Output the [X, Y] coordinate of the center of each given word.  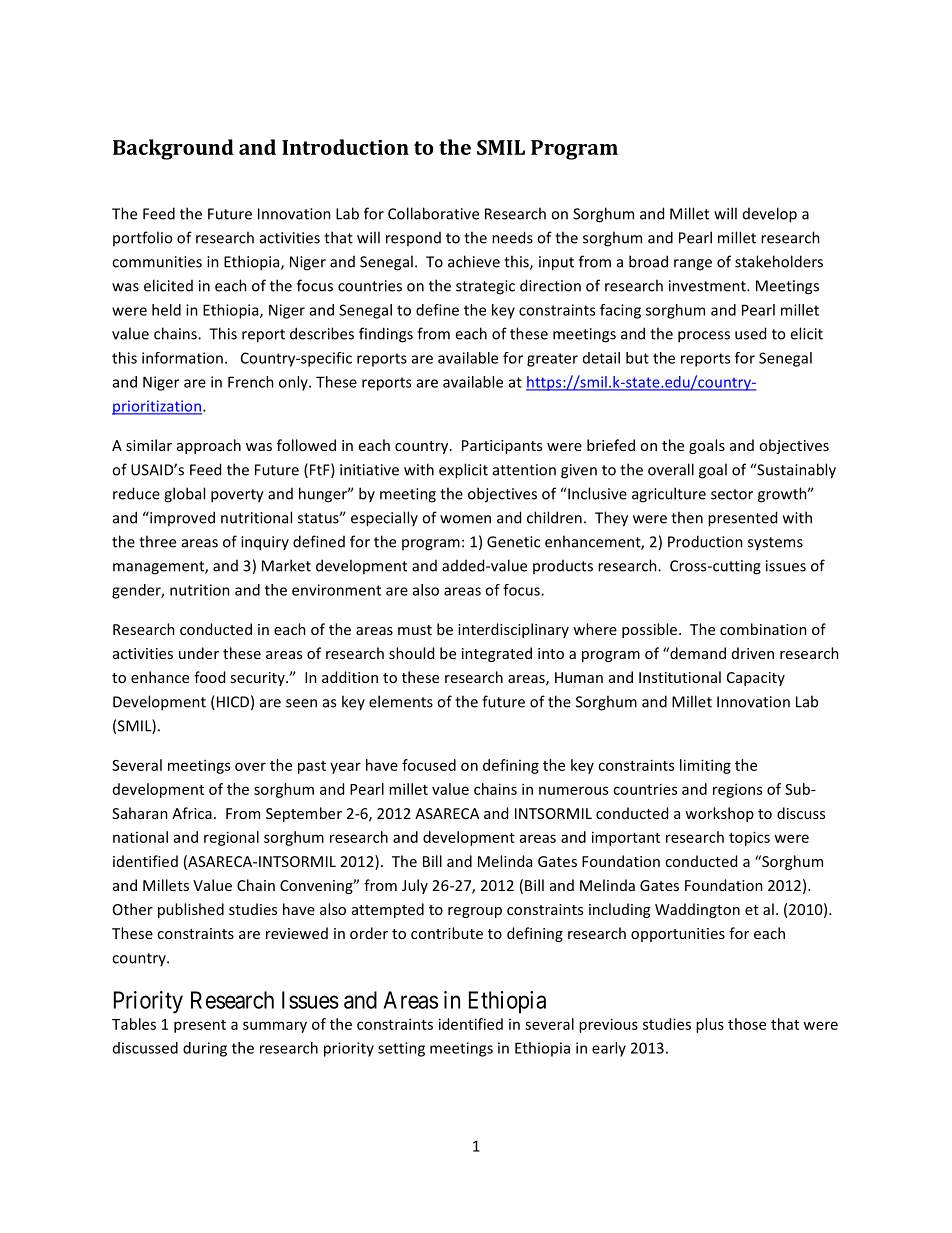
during [205, 1049]
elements [401, 701]
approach [209, 446]
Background [173, 149]
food [209, 677]
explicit [463, 471]
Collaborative [433, 213]
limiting [705, 766]
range [693, 265]
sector [732, 494]
